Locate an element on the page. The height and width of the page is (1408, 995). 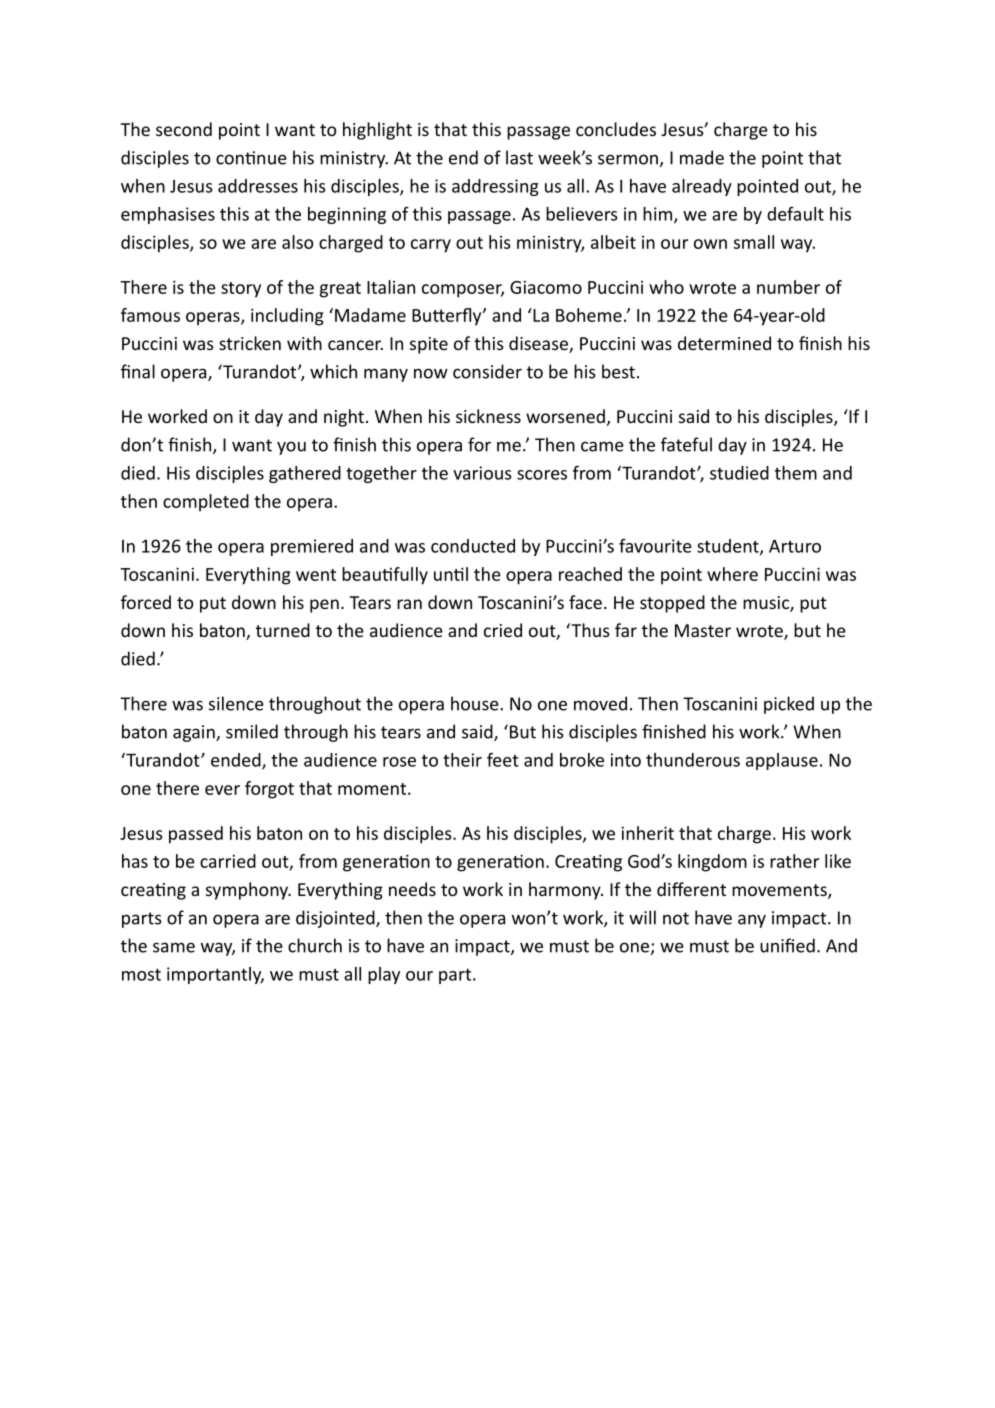
fateful is located at coordinates (686, 444).
